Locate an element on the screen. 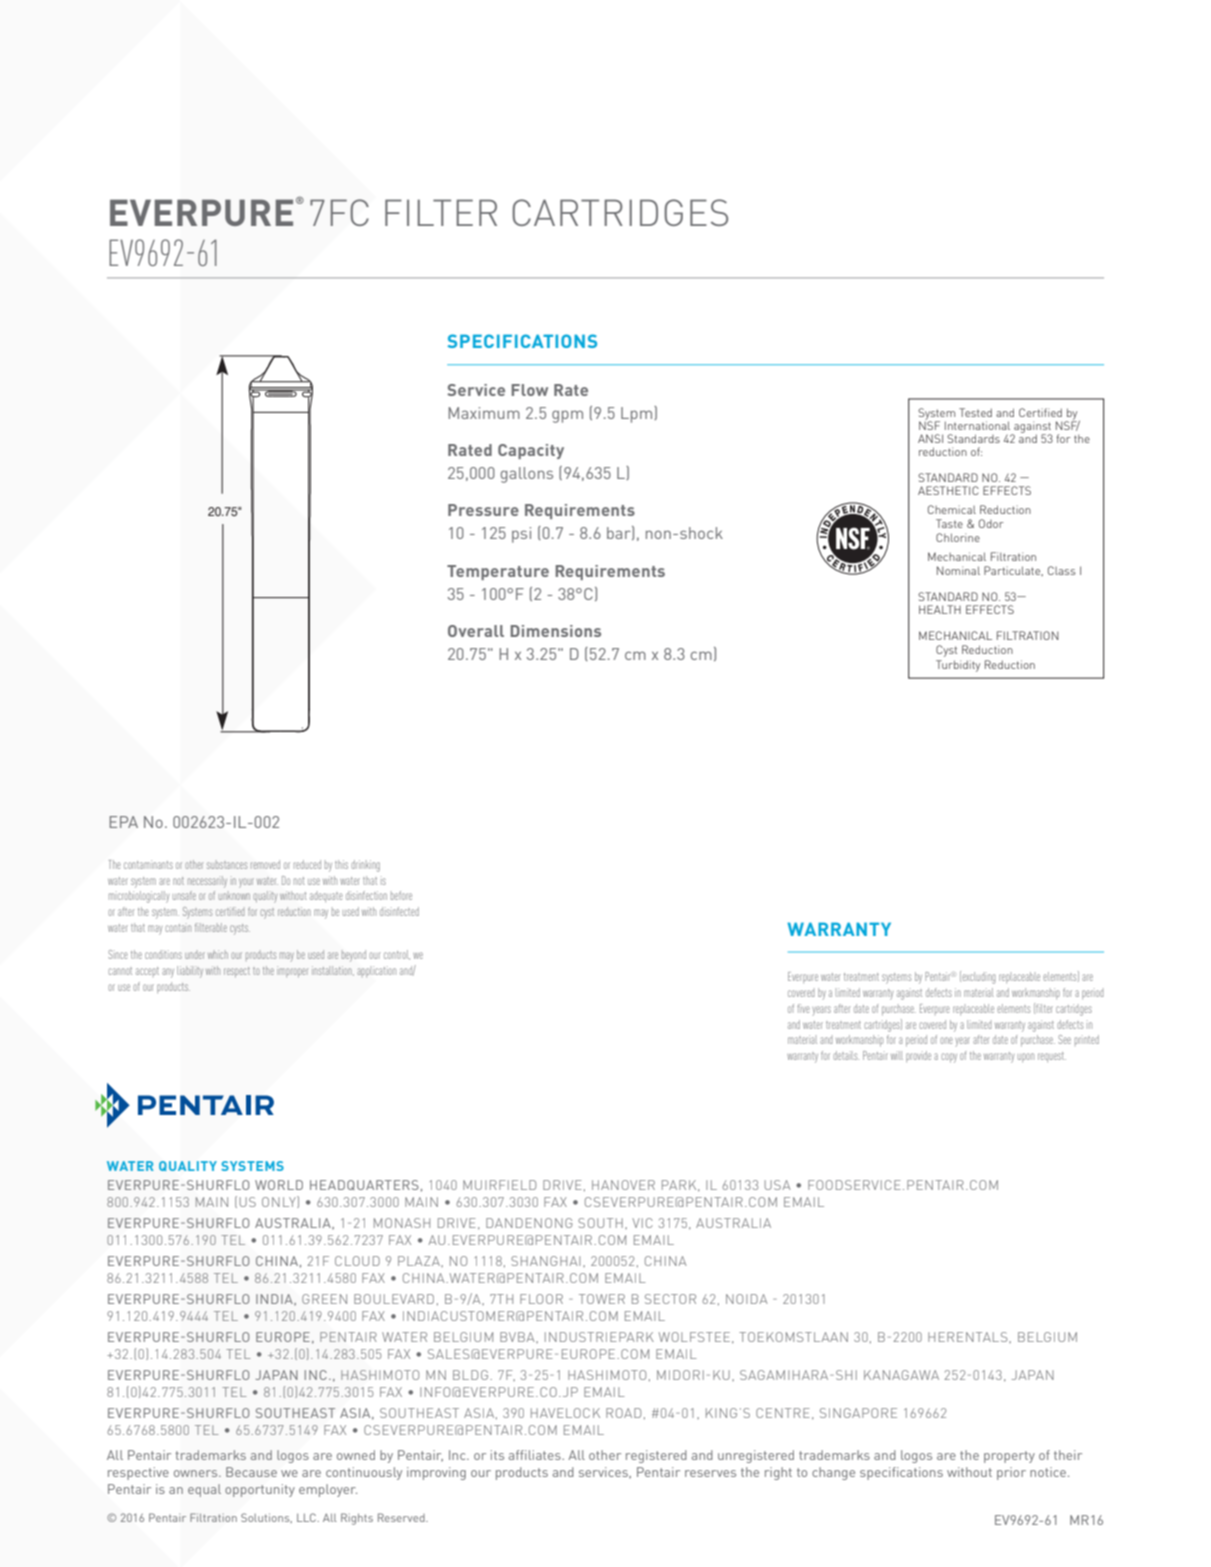  substances is located at coordinates (227, 865).
